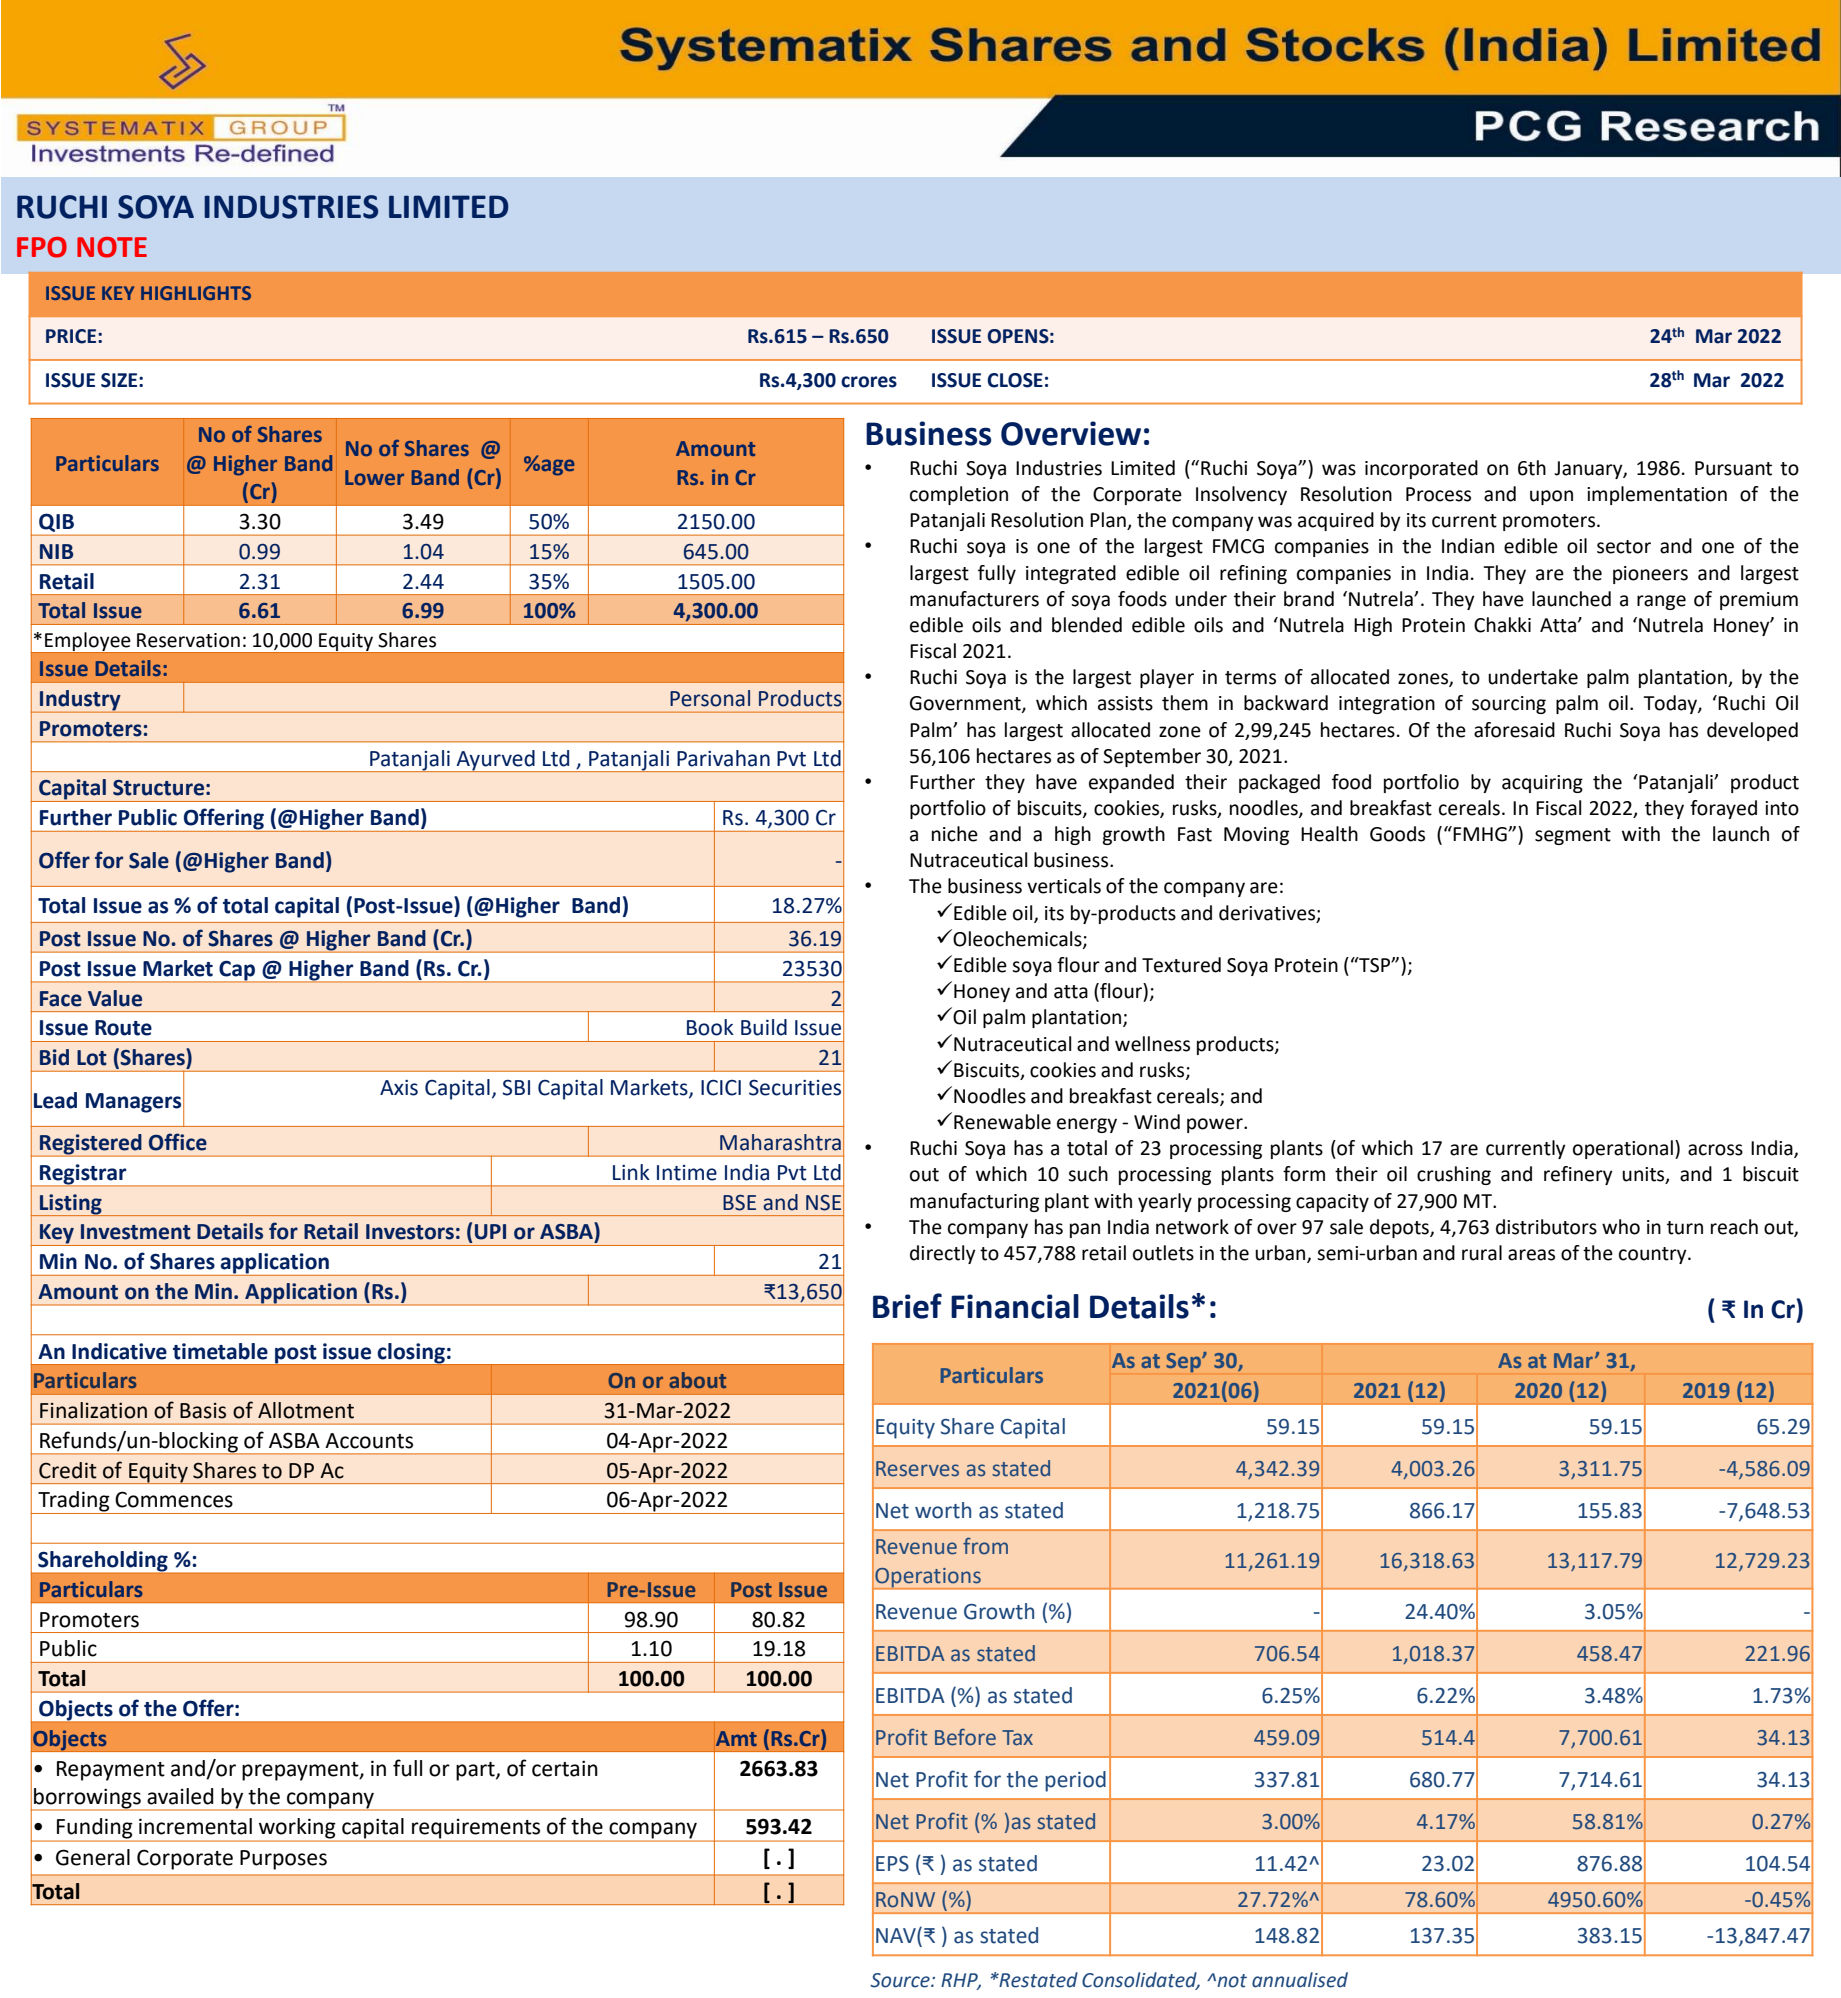  I want to click on Value, so click(115, 998).
